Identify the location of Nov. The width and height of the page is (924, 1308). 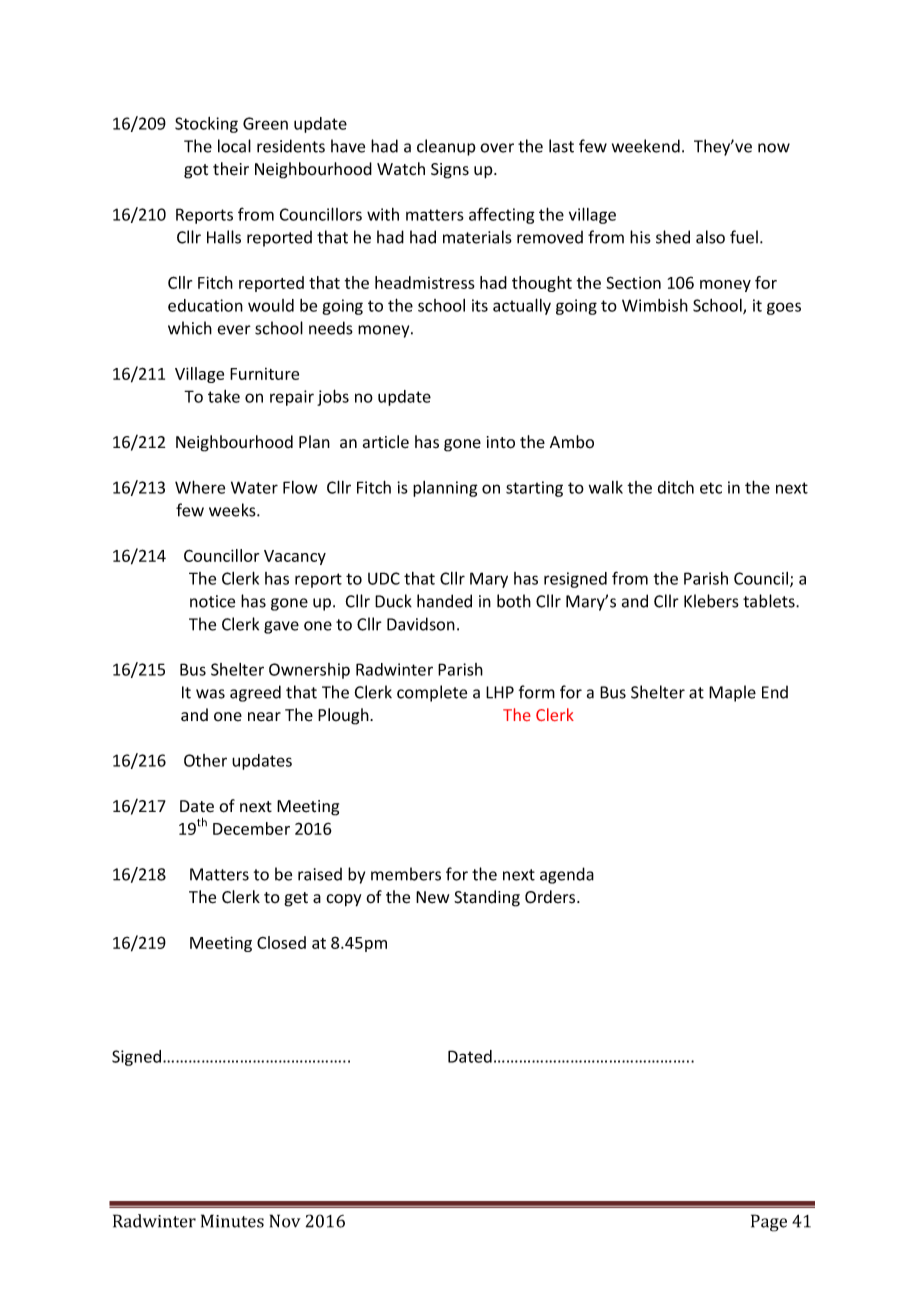
(285, 1221).
